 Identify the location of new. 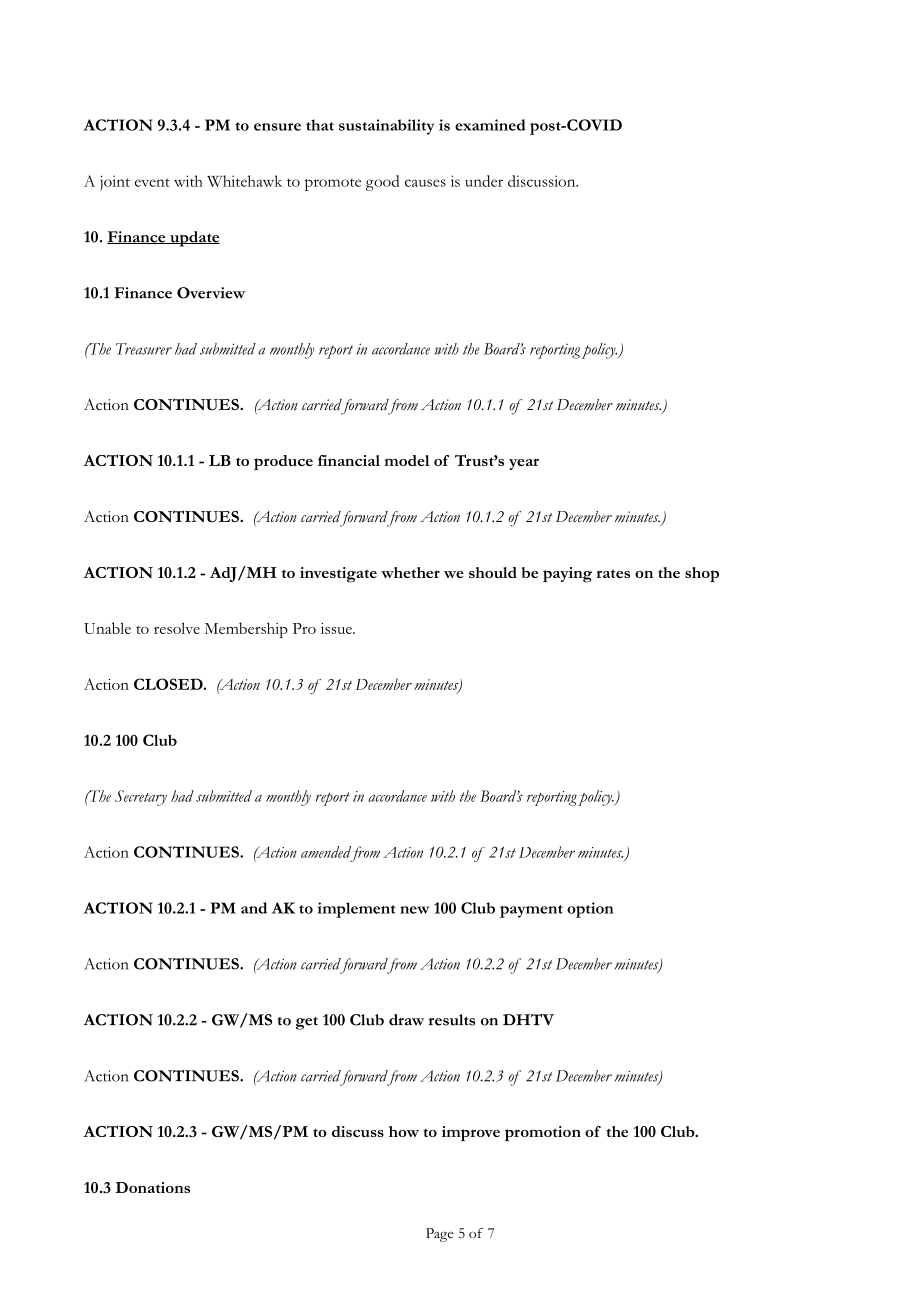
(414, 910).
